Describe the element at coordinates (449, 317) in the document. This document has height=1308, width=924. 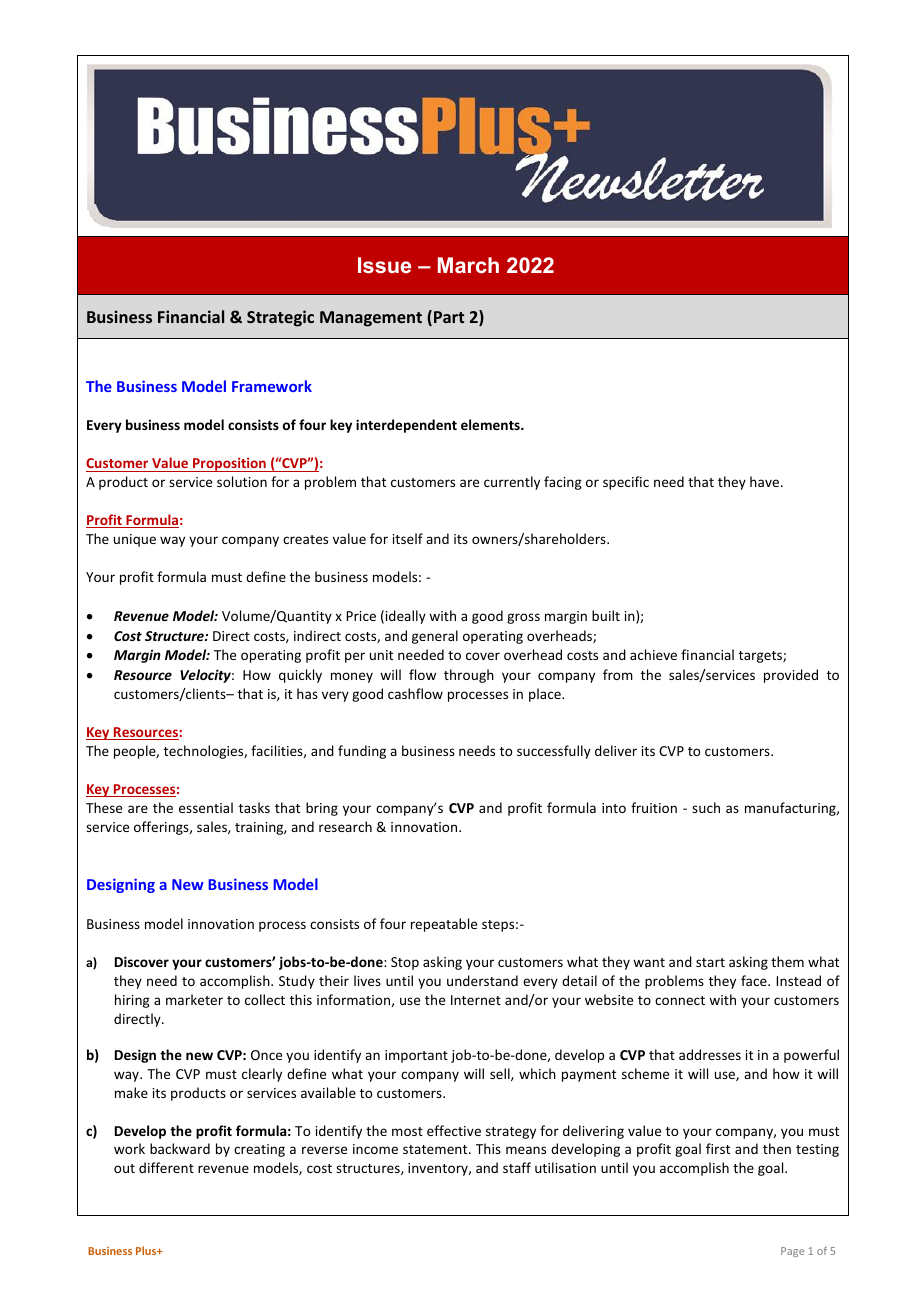
I see `Part` at that location.
